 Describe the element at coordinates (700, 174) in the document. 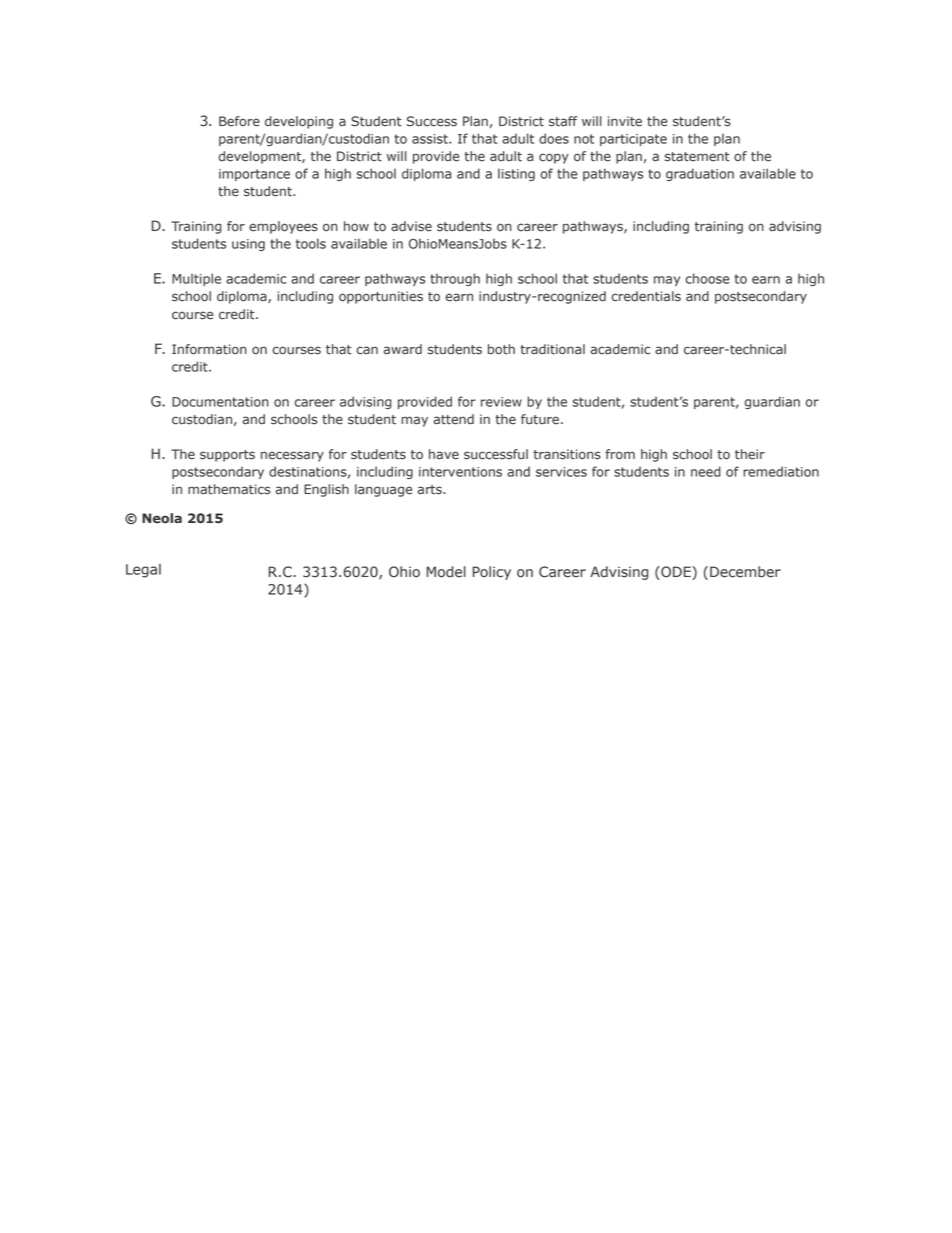

I see `graduation` at that location.
